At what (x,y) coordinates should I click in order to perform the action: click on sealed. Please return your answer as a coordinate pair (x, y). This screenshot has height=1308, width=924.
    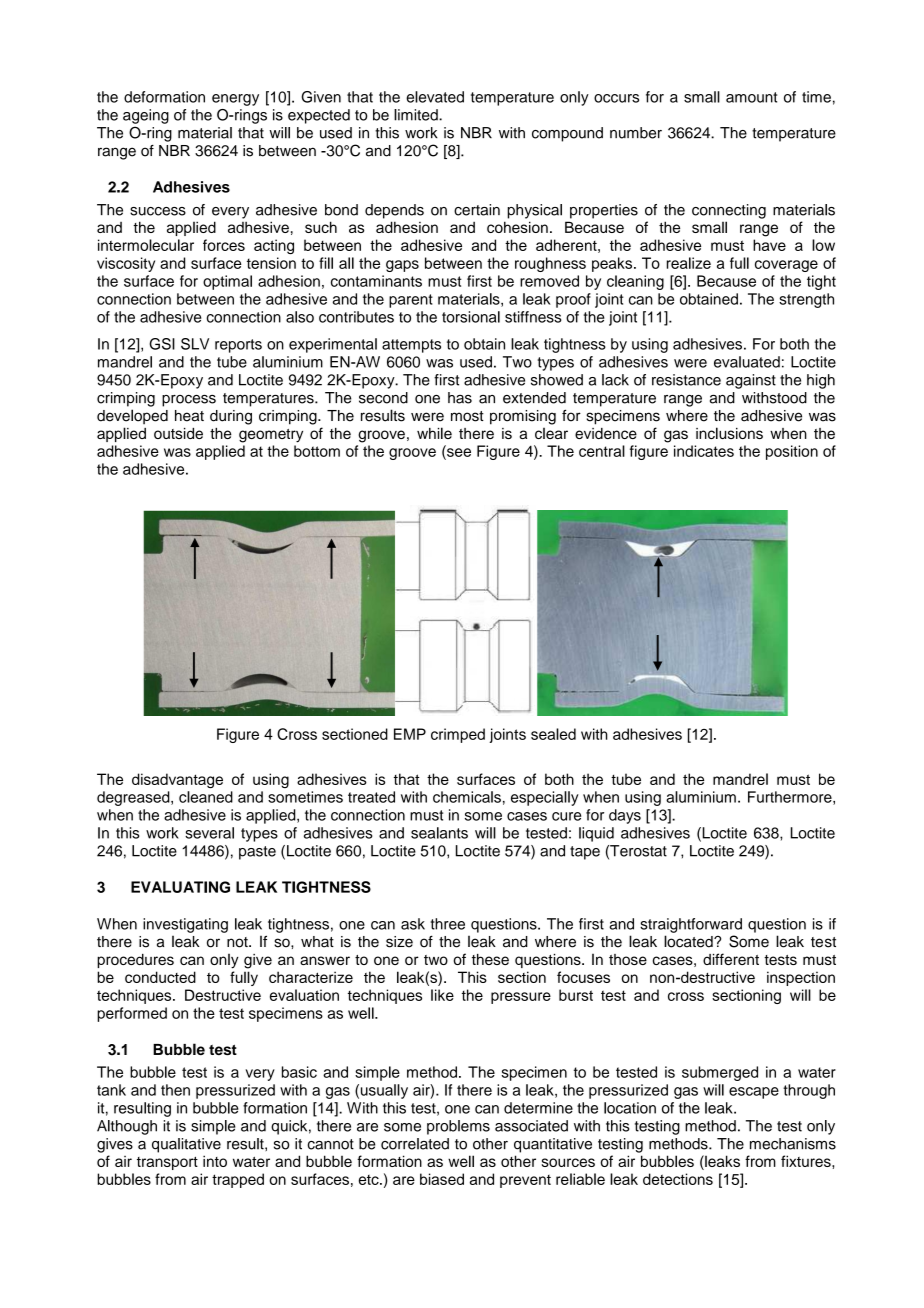
    Looking at the image, I should click on (553, 734).
